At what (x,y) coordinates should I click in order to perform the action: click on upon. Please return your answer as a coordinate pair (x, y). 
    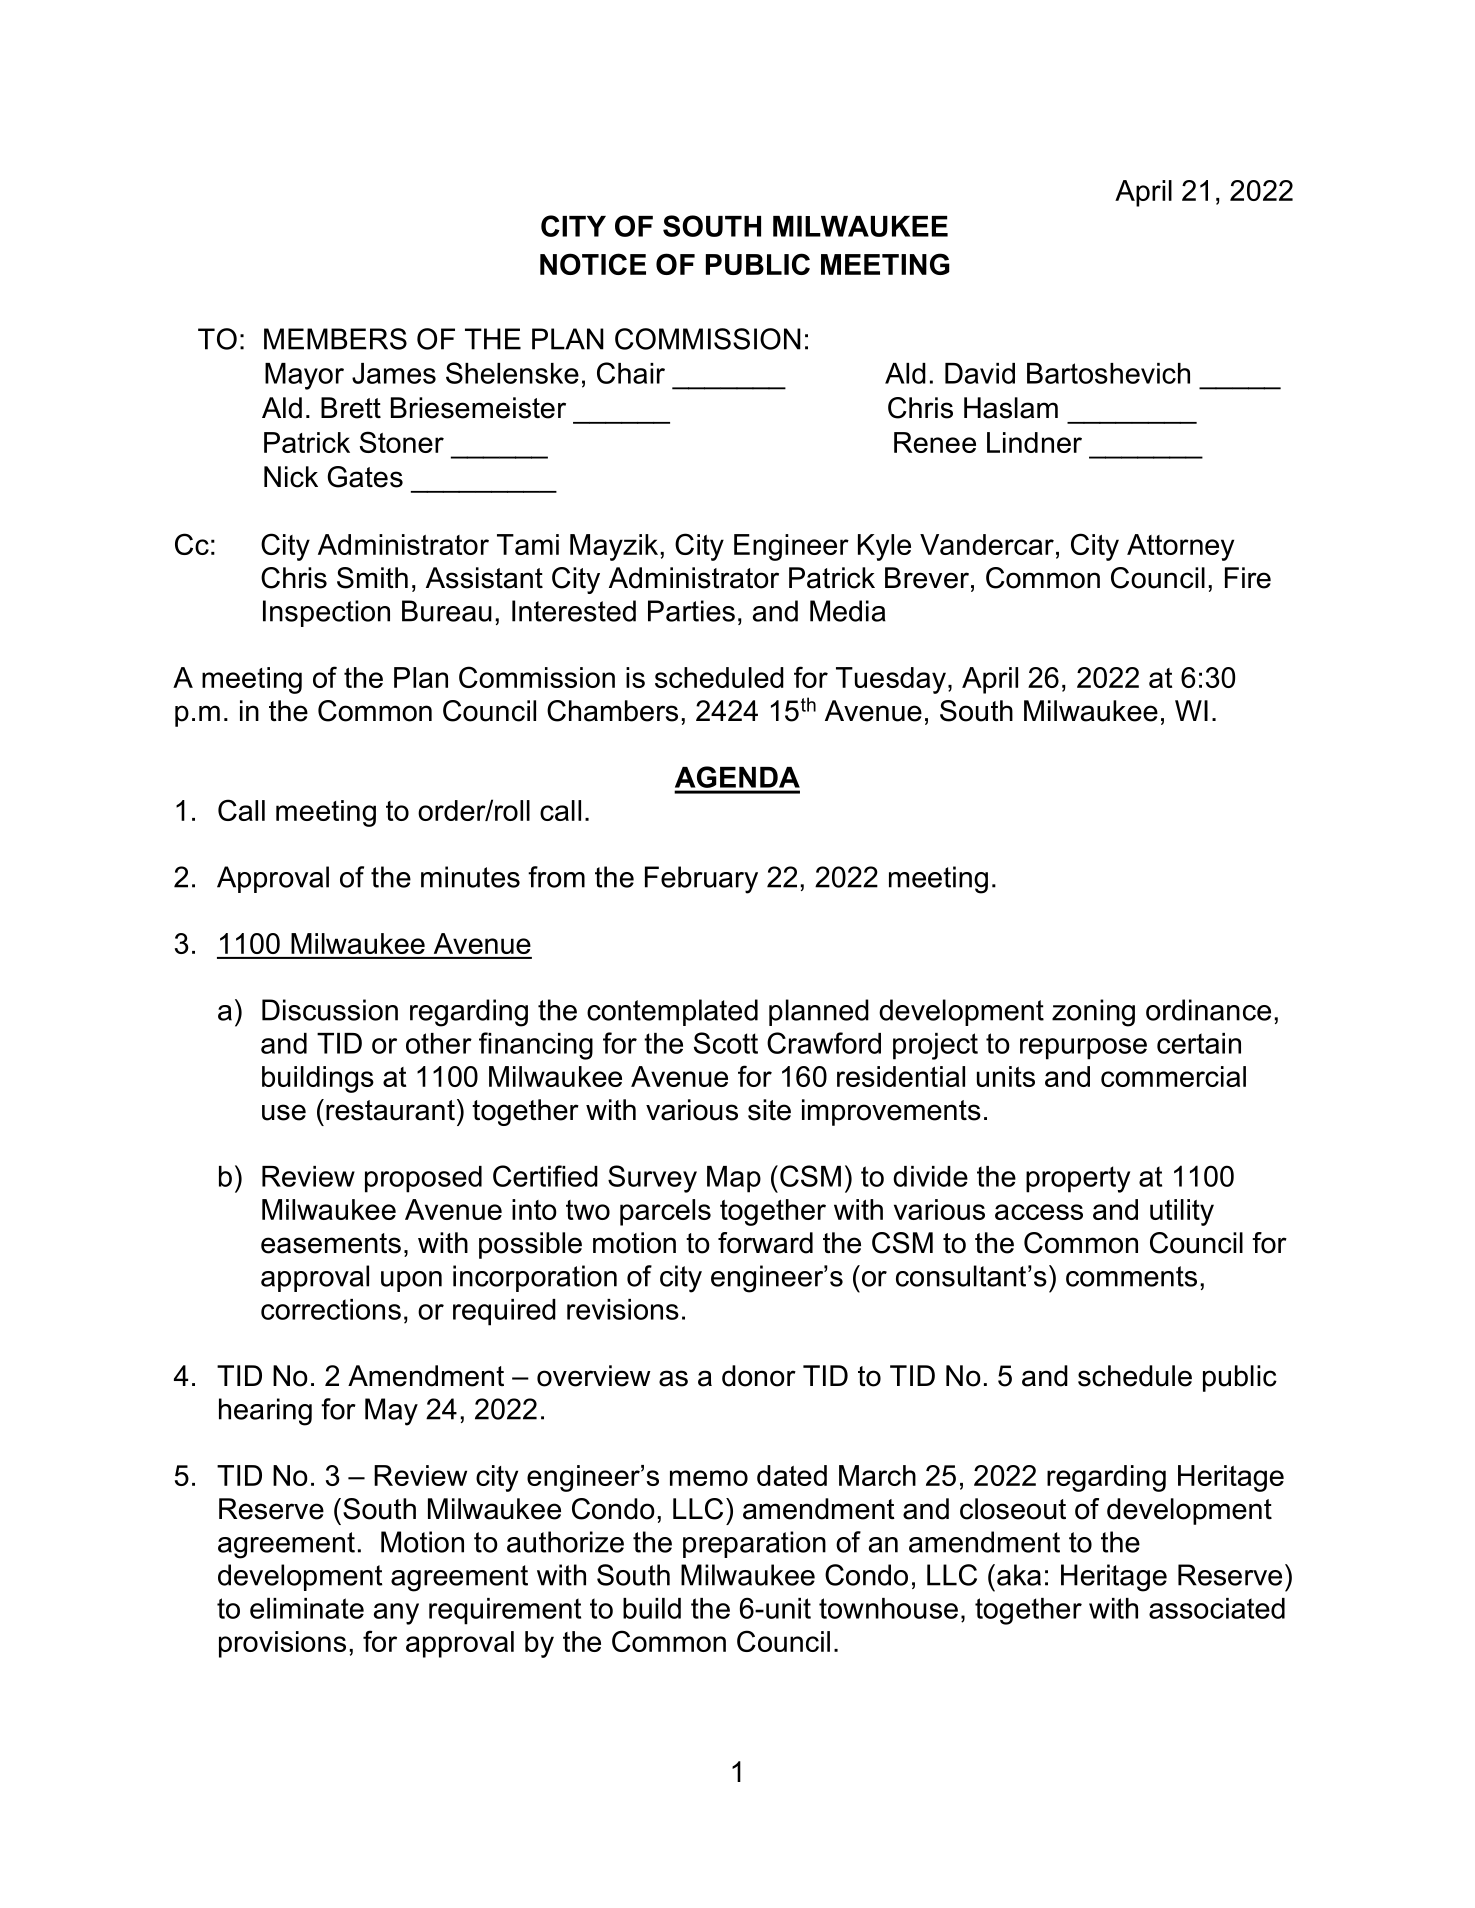
    Looking at the image, I should click on (411, 1281).
